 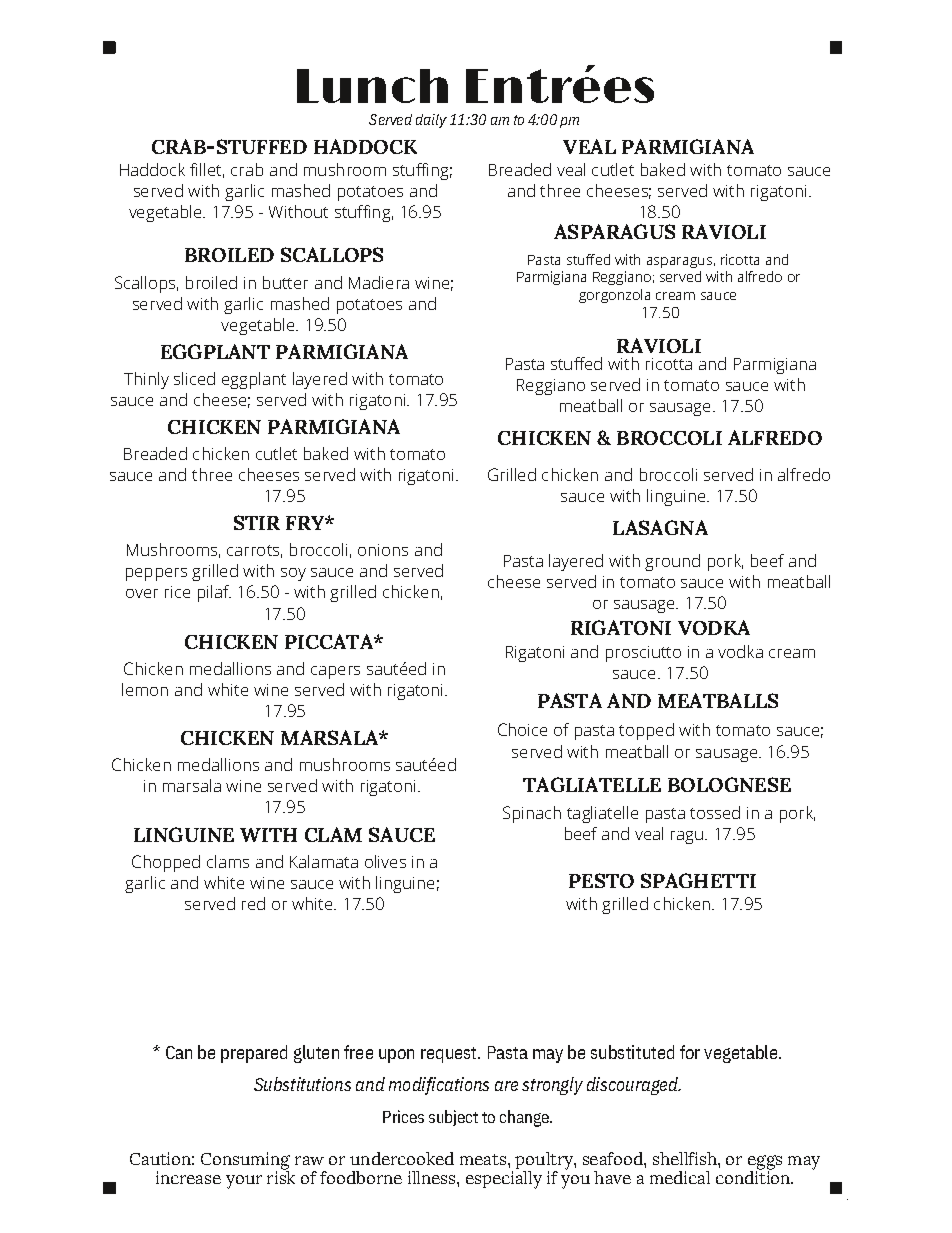 I want to click on capers, so click(x=335, y=672).
